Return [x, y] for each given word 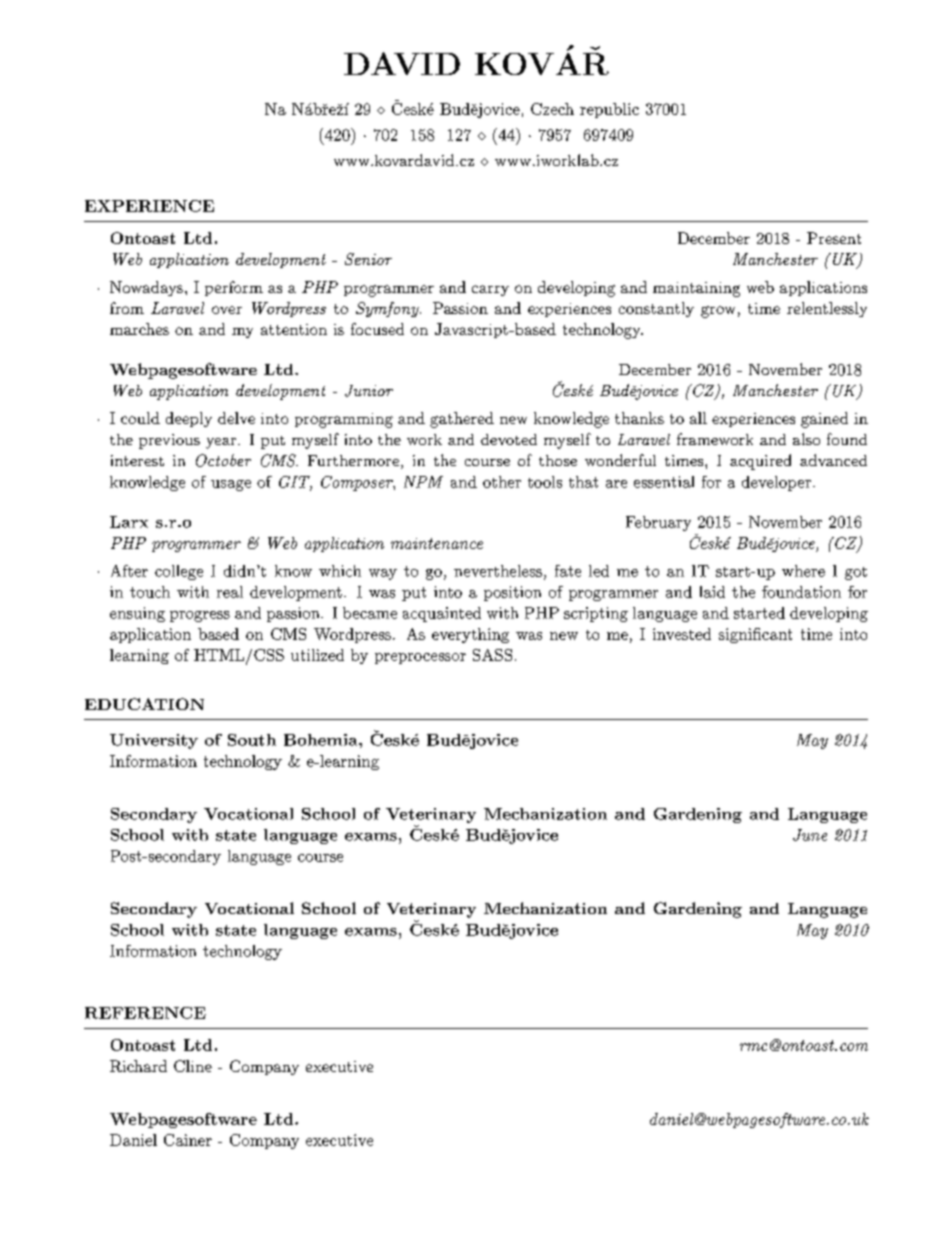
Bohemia [322, 740]
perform [234, 288]
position [512, 593]
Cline [193, 1066]
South [252, 740]
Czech [552, 109]
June [810, 835]
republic [609, 110]
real [230, 592]
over [227, 310]
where [803, 571]
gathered [462, 420]
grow [718, 312]
